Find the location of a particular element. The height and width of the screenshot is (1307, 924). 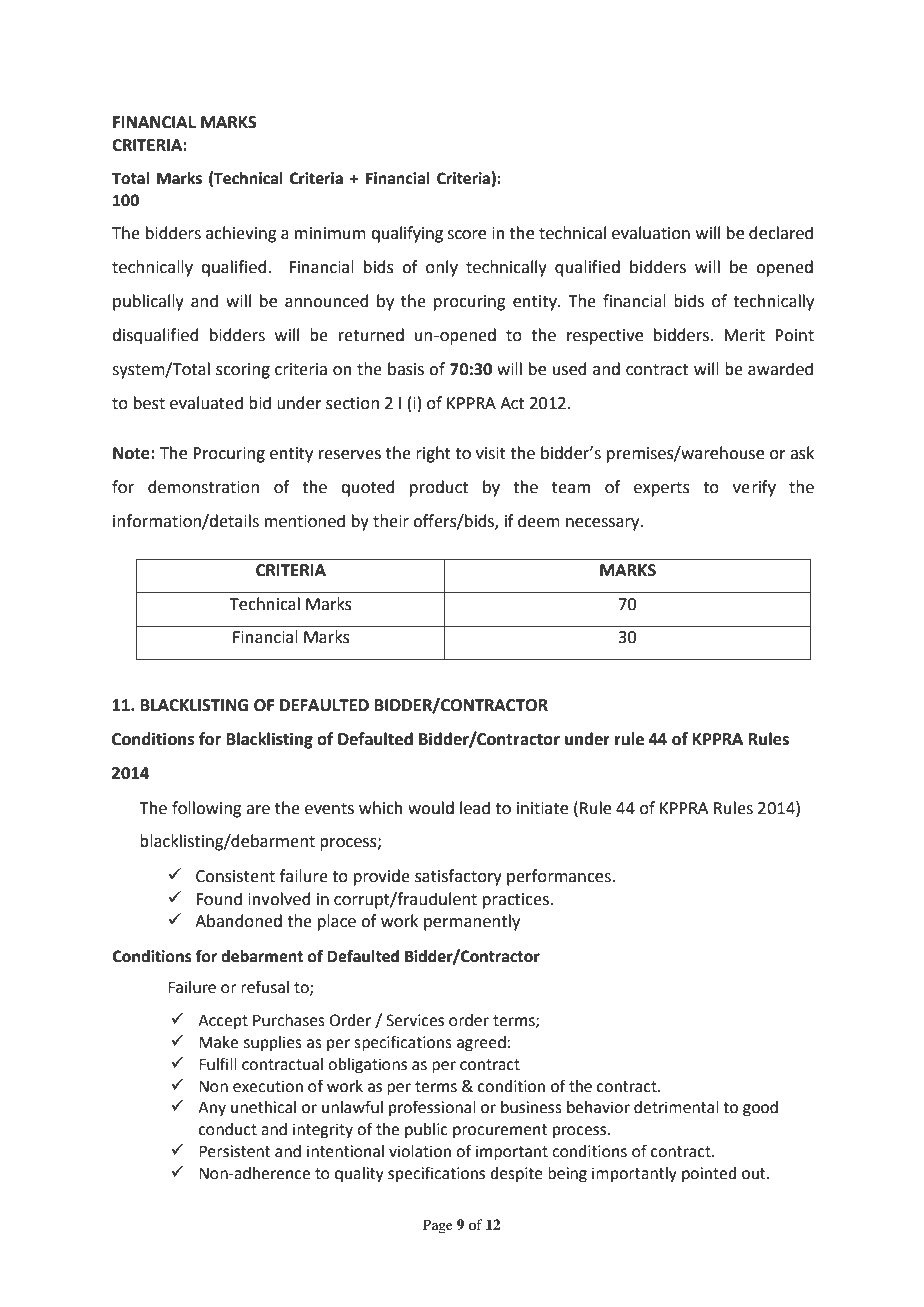

product is located at coordinates (439, 488).
